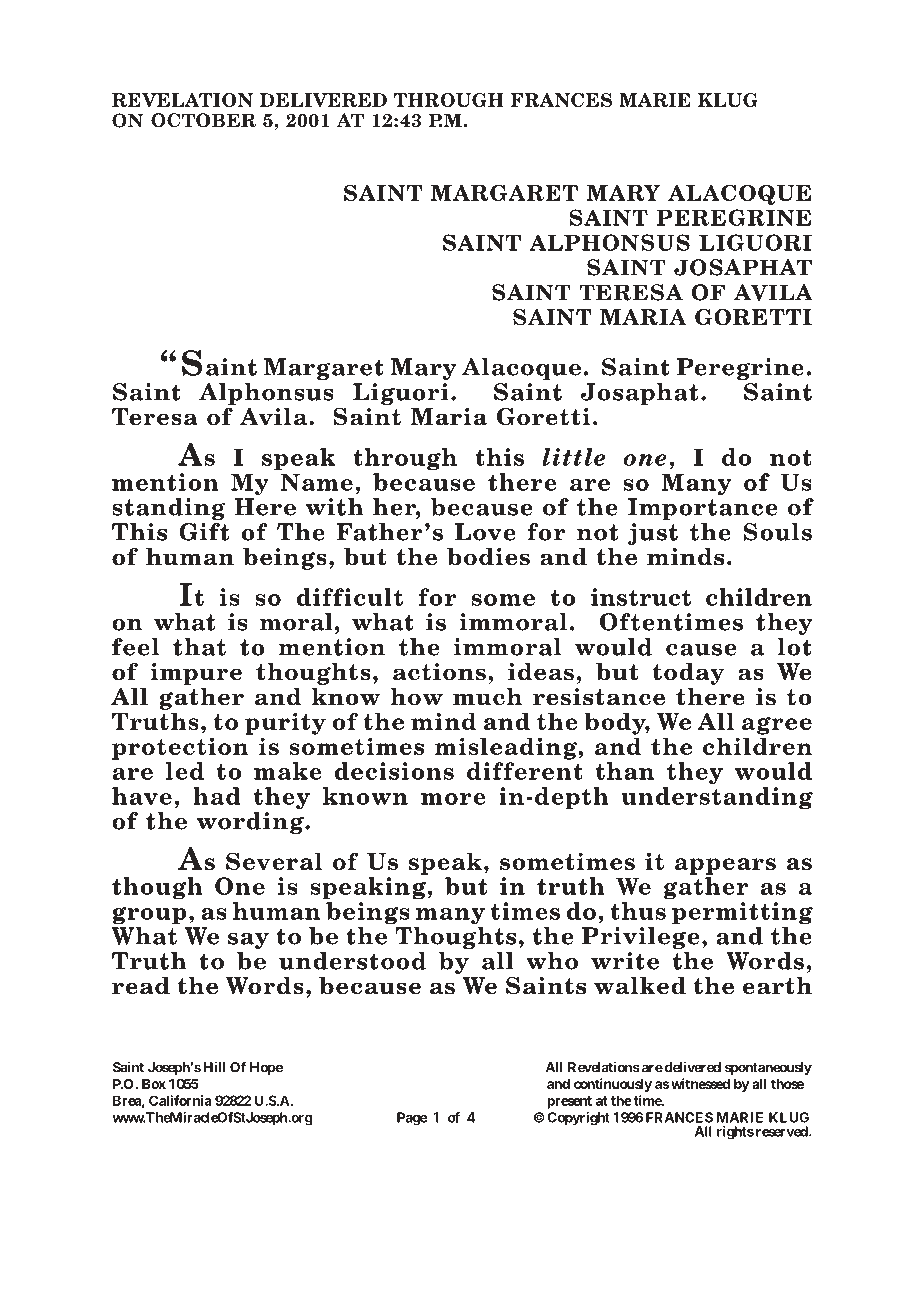 The image size is (924, 1308). I want to click on permitting, so click(742, 913).
